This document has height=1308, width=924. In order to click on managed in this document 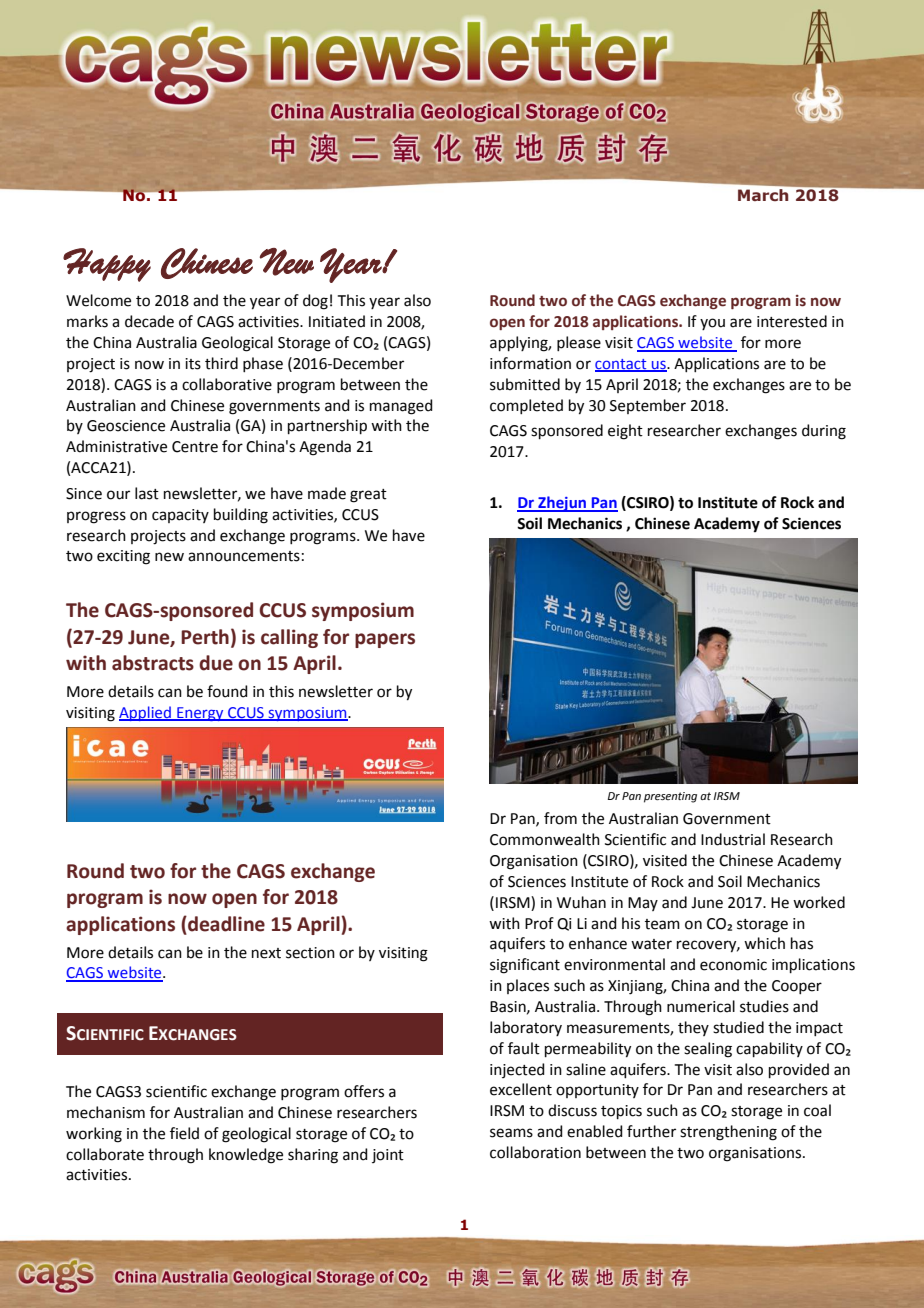, I will do `click(401, 407)`.
